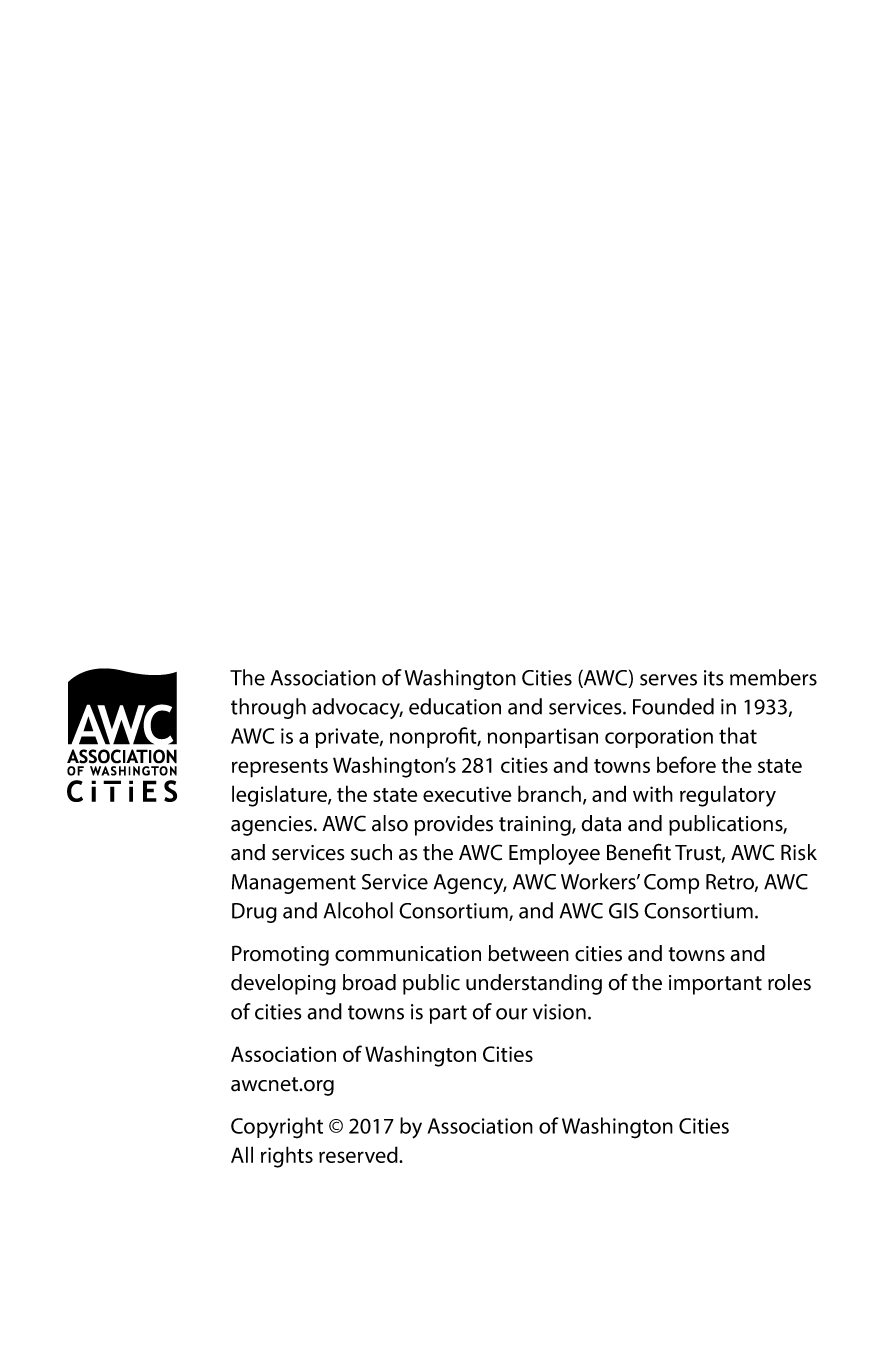 This image has height=1372, width=887. I want to click on education, so click(455, 706).
